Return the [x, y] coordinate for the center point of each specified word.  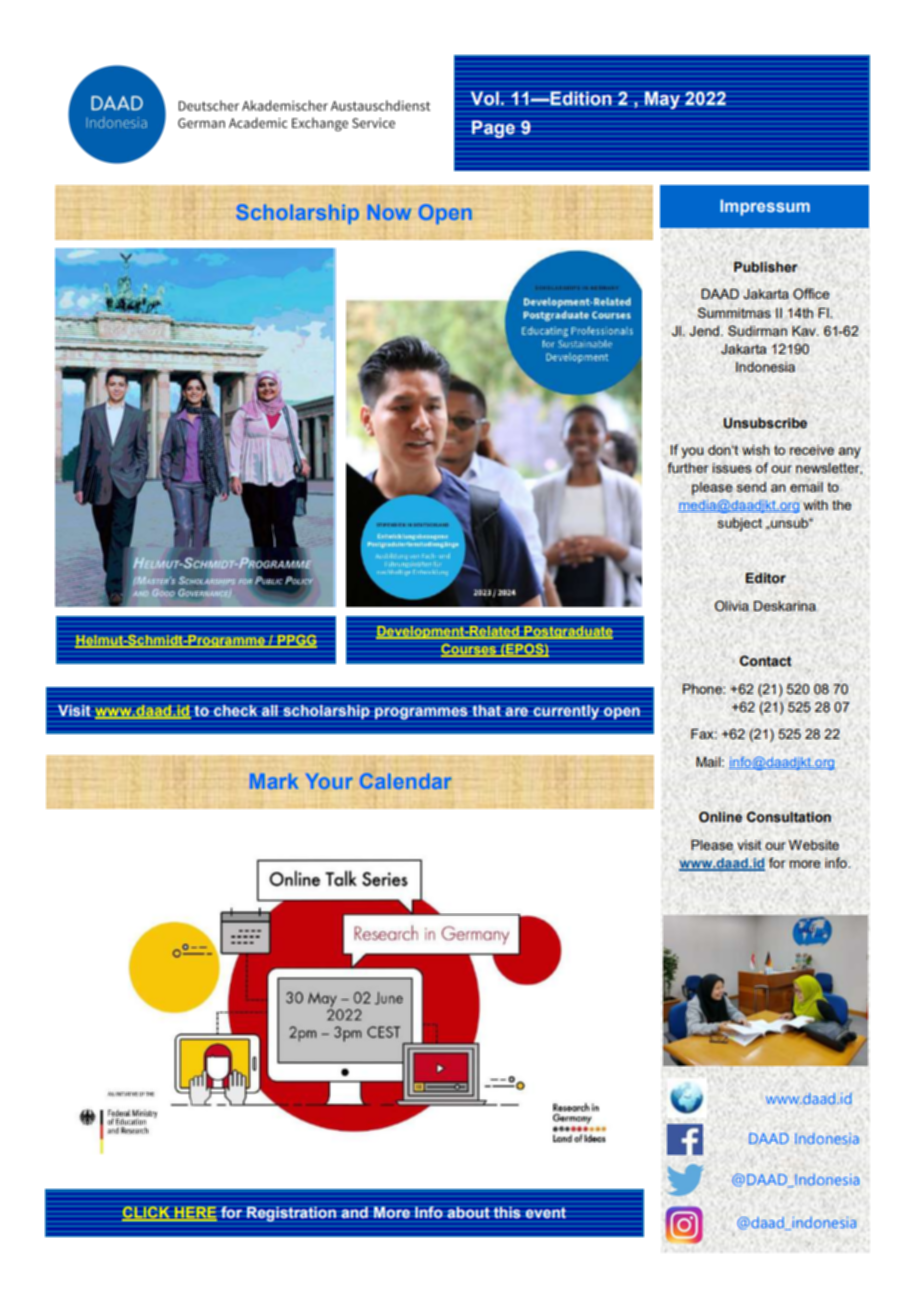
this [507, 1212]
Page [493, 129]
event [546, 1212]
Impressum [765, 207]
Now [389, 212]
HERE [194, 1213]
